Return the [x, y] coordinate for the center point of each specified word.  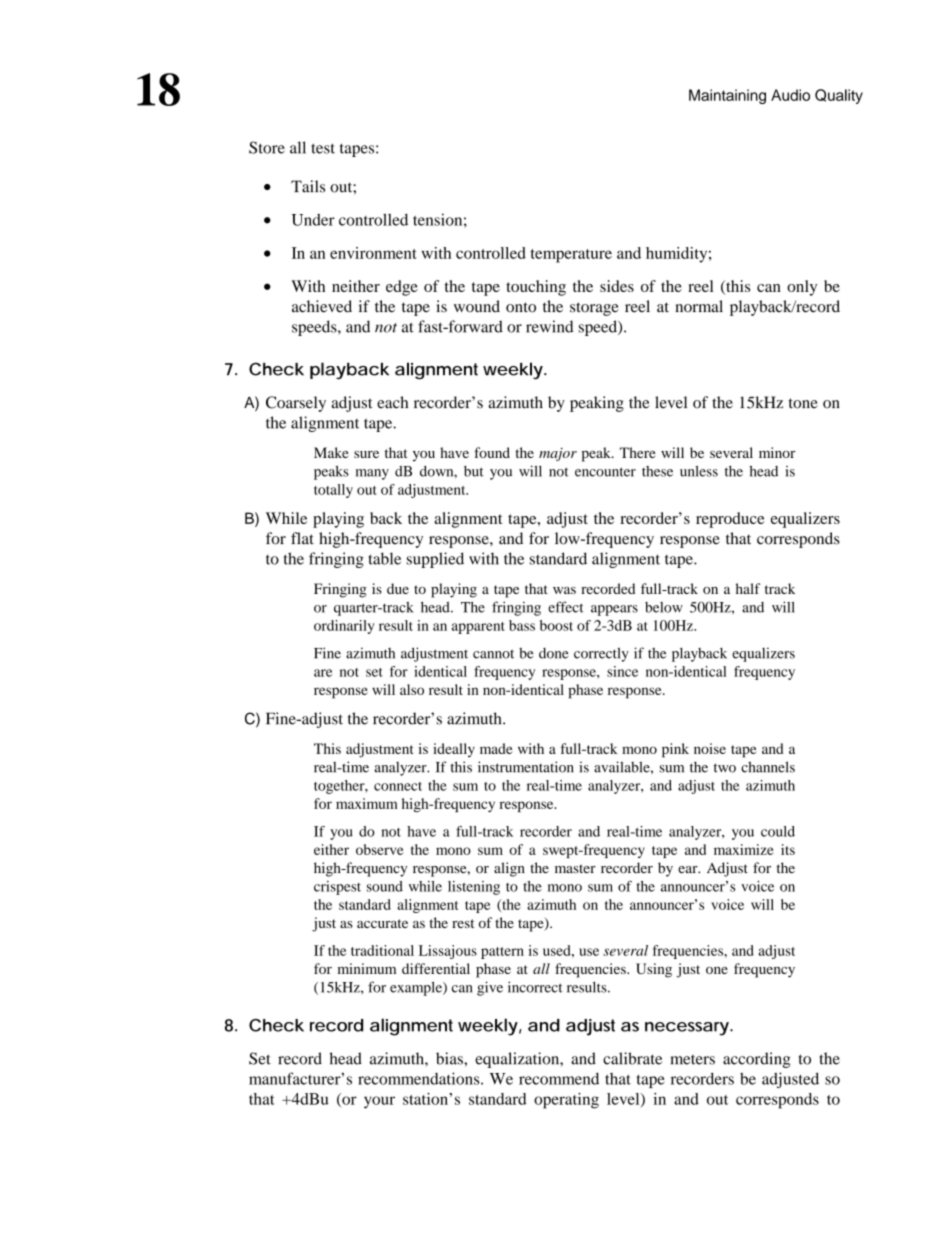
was [564, 590]
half [747, 588]
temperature [571, 256]
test [323, 148]
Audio [790, 95]
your [379, 1102]
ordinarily [344, 627]
